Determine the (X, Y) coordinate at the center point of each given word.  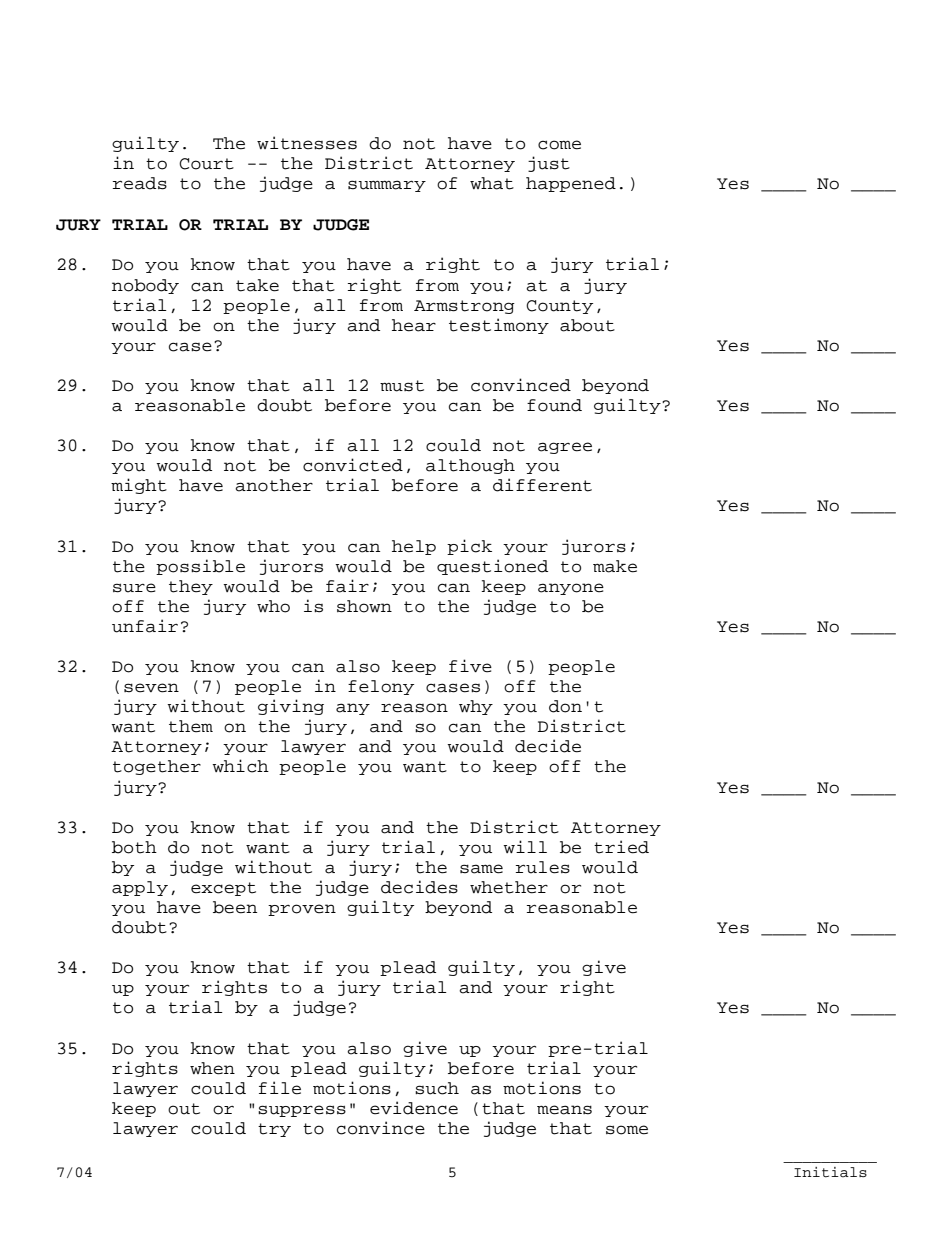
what (492, 183)
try (274, 1130)
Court (206, 164)
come (559, 145)
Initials (830, 1172)
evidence (414, 1108)
